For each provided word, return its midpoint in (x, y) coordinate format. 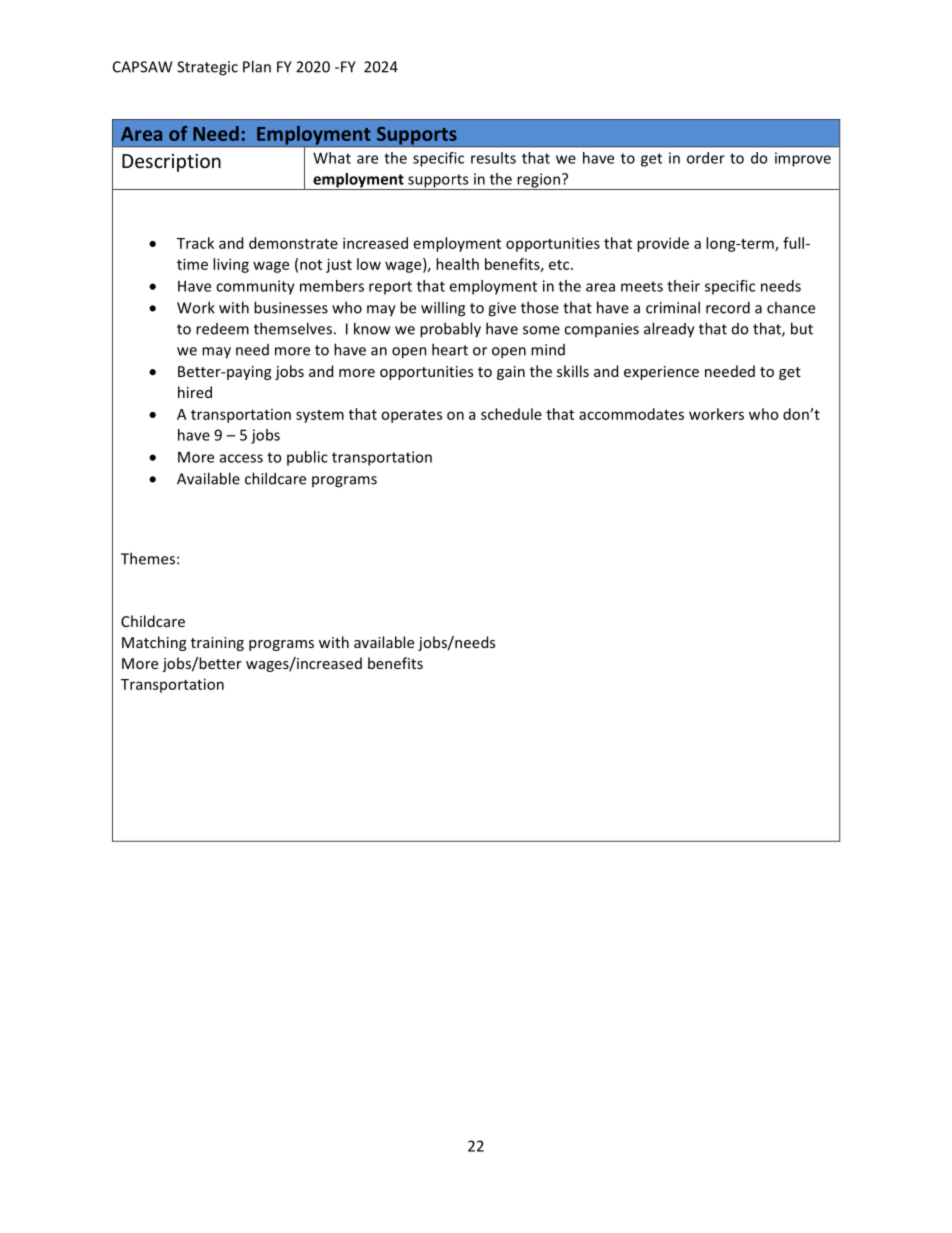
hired (195, 392)
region (538, 181)
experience (661, 373)
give (502, 309)
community (255, 287)
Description (171, 163)
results (493, 158)
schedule (511, 414)
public (307, 458)
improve (803, 159)
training (217, 644)
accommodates (631, 414)
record (728, 307)
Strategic (207, 68)
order (706, 158)
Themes (148, 558)
